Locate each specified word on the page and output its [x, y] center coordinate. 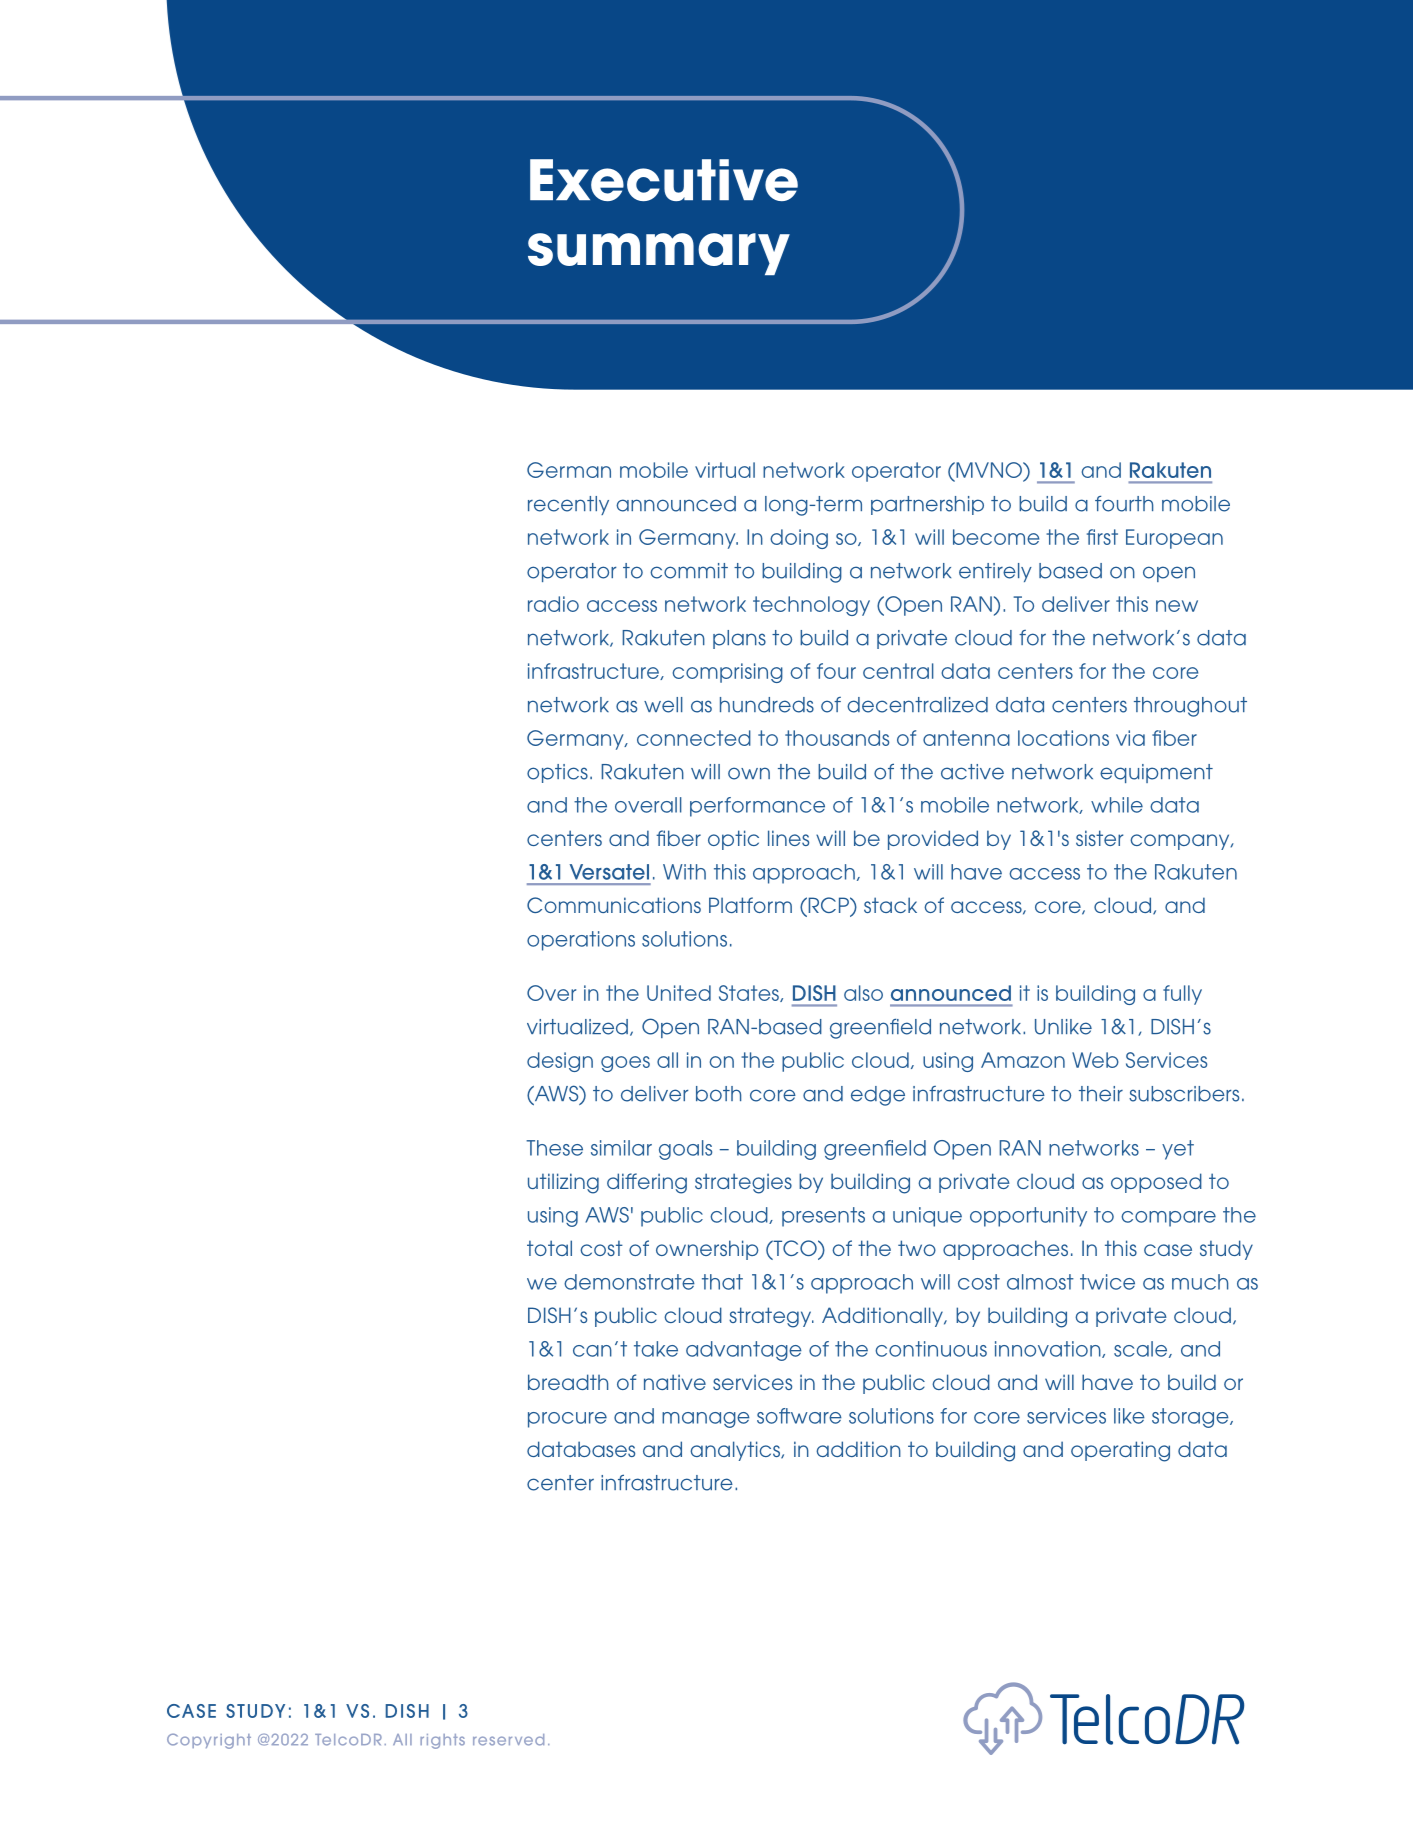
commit [689, 571]
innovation [1049, 1349]
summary [659, 254]
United [679, 993]
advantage [744, 1351]
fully [1182, 995]
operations [581, 941]
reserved [508, 1740]
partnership [927, 505]
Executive [664, 180]
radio [553, 604]
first [1102, 537]
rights [442, 1741]
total [549, 1248]
